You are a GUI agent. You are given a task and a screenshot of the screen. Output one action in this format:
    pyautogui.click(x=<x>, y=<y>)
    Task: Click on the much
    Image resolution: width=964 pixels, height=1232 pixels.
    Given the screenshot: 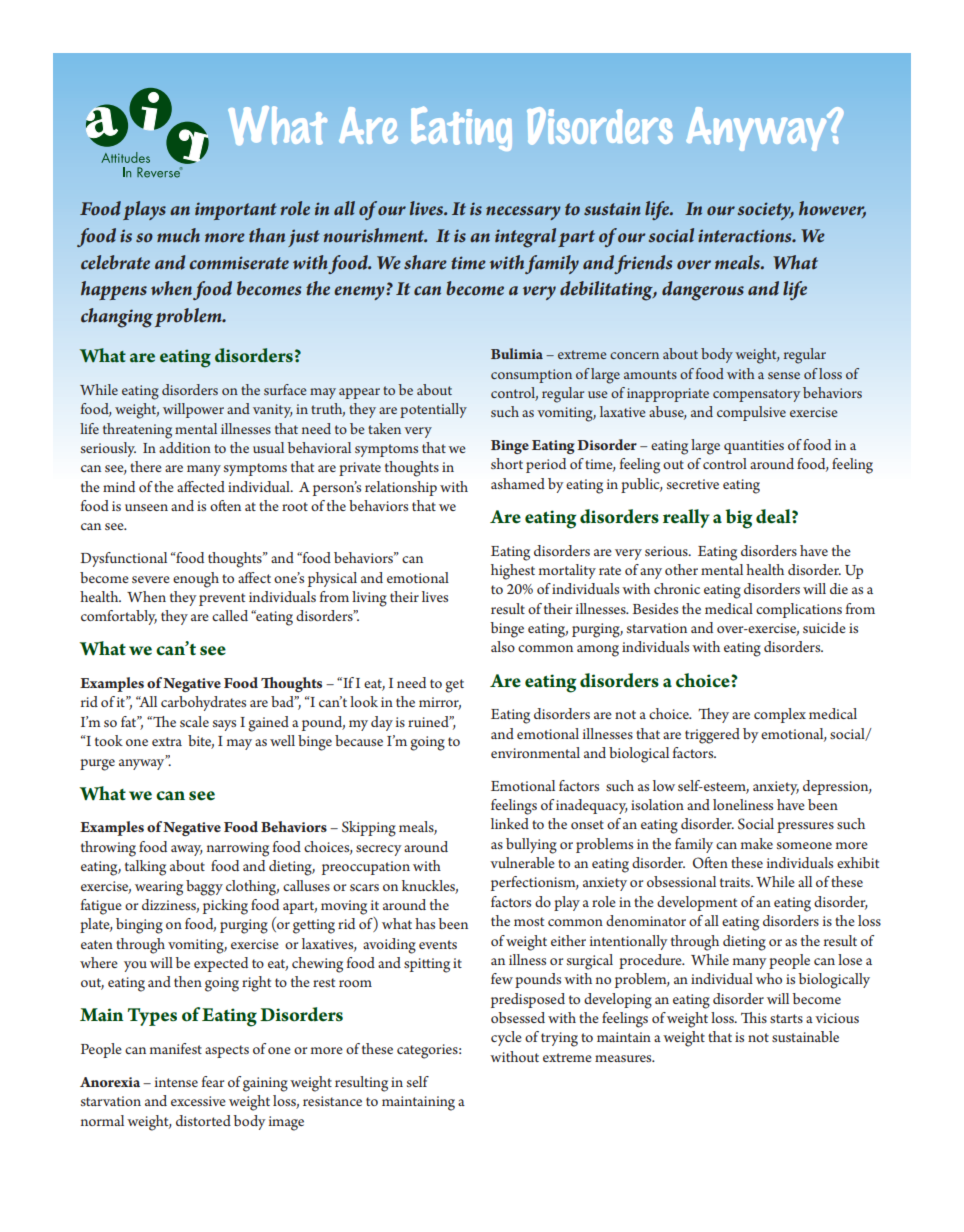 What is the action you would take?
    pyautogui.click(x=178, y=235)
